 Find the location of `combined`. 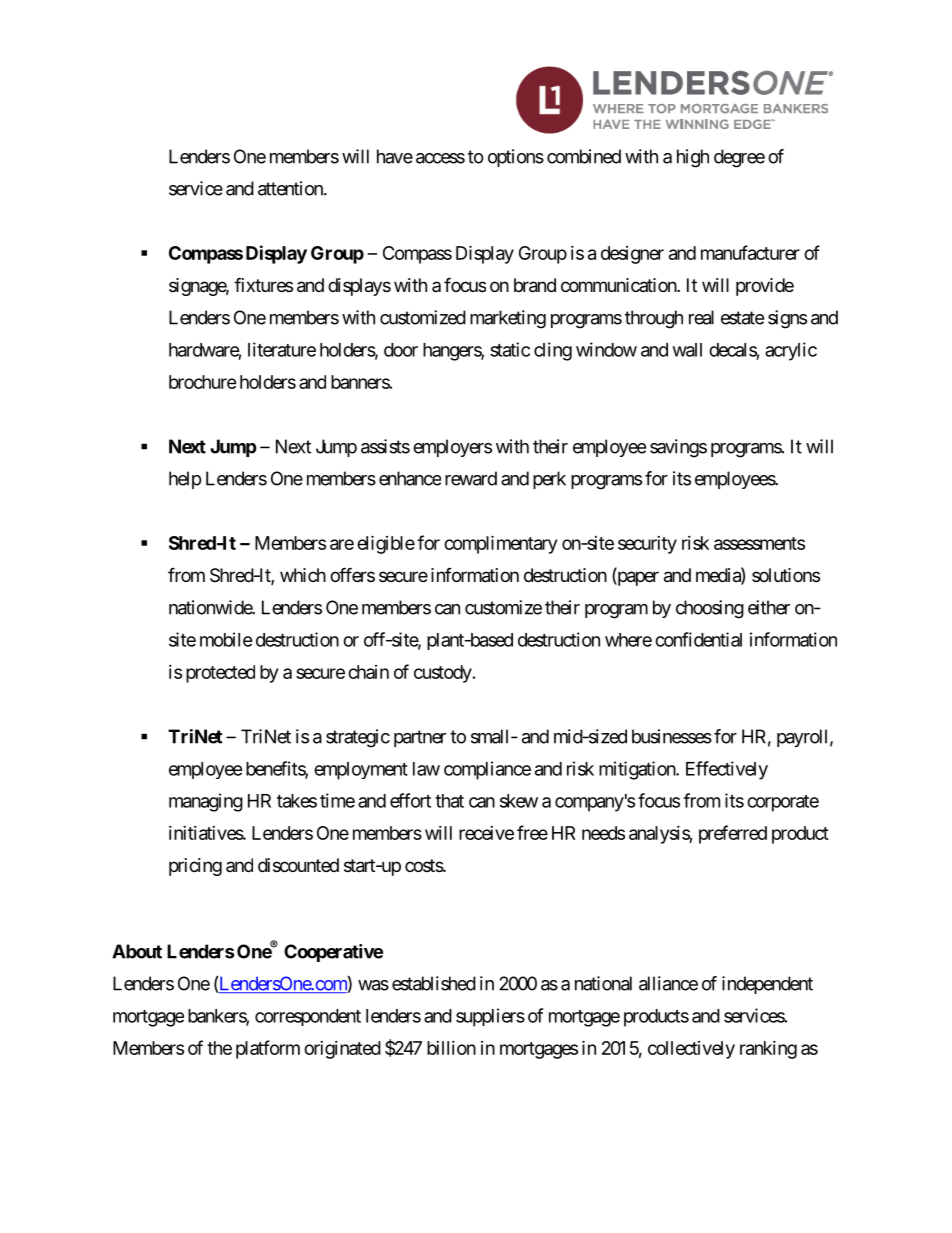

combined is located at coordinates (584, 156).
